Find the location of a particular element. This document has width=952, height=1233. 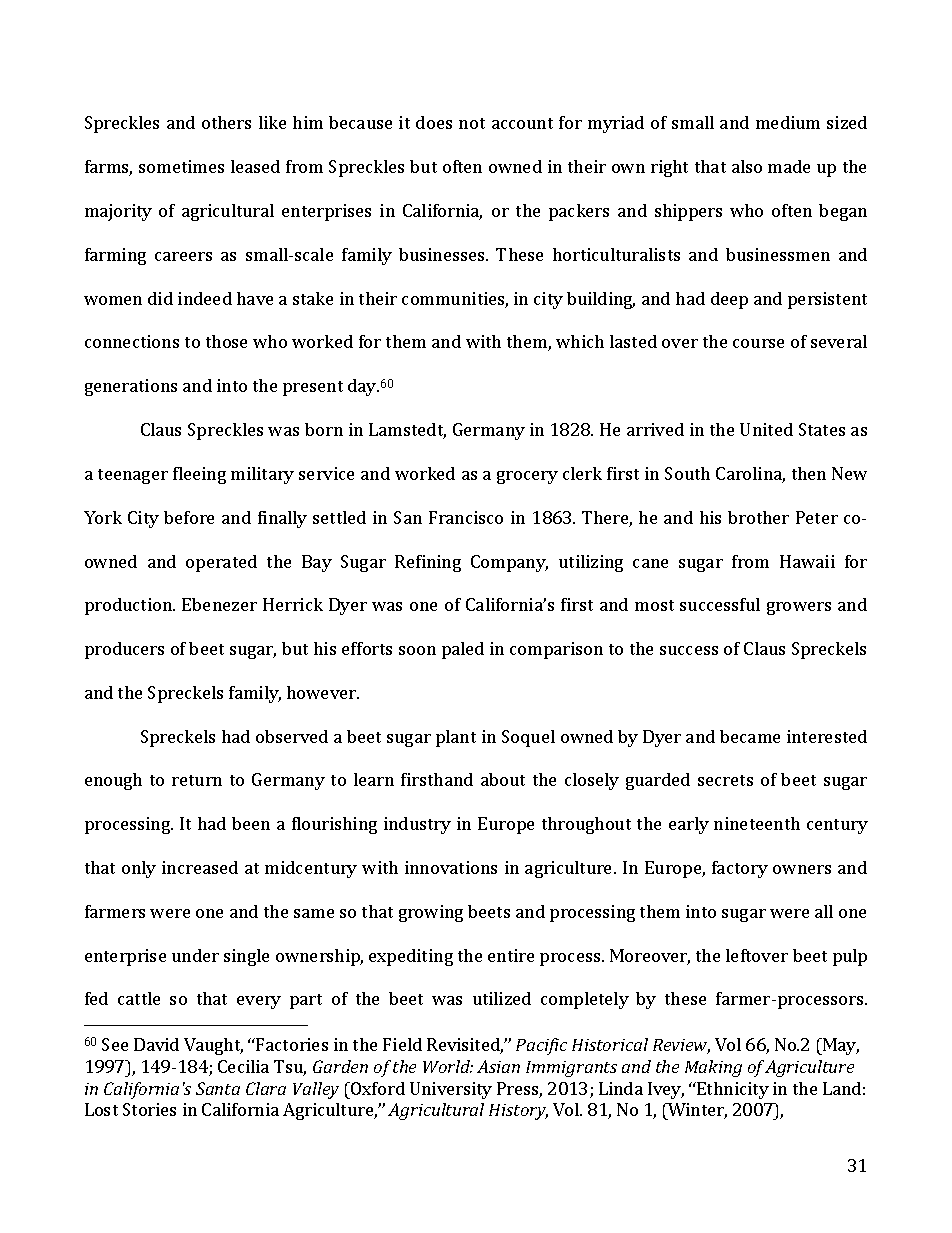

course is located at coordinates (758, 343).
